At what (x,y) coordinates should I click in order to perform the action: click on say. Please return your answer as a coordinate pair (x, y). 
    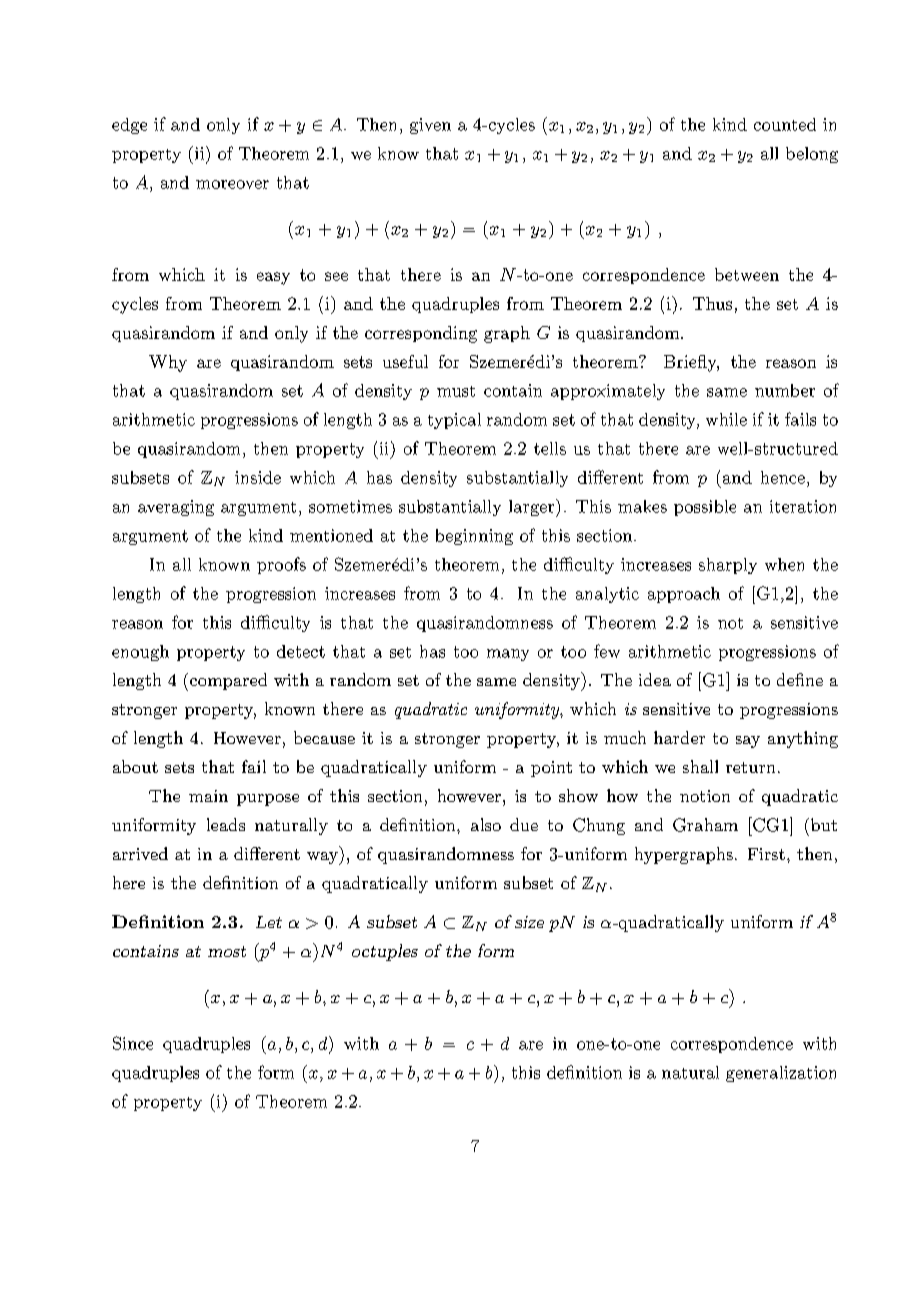
    Looking at the image, I should click on (748, 742).
